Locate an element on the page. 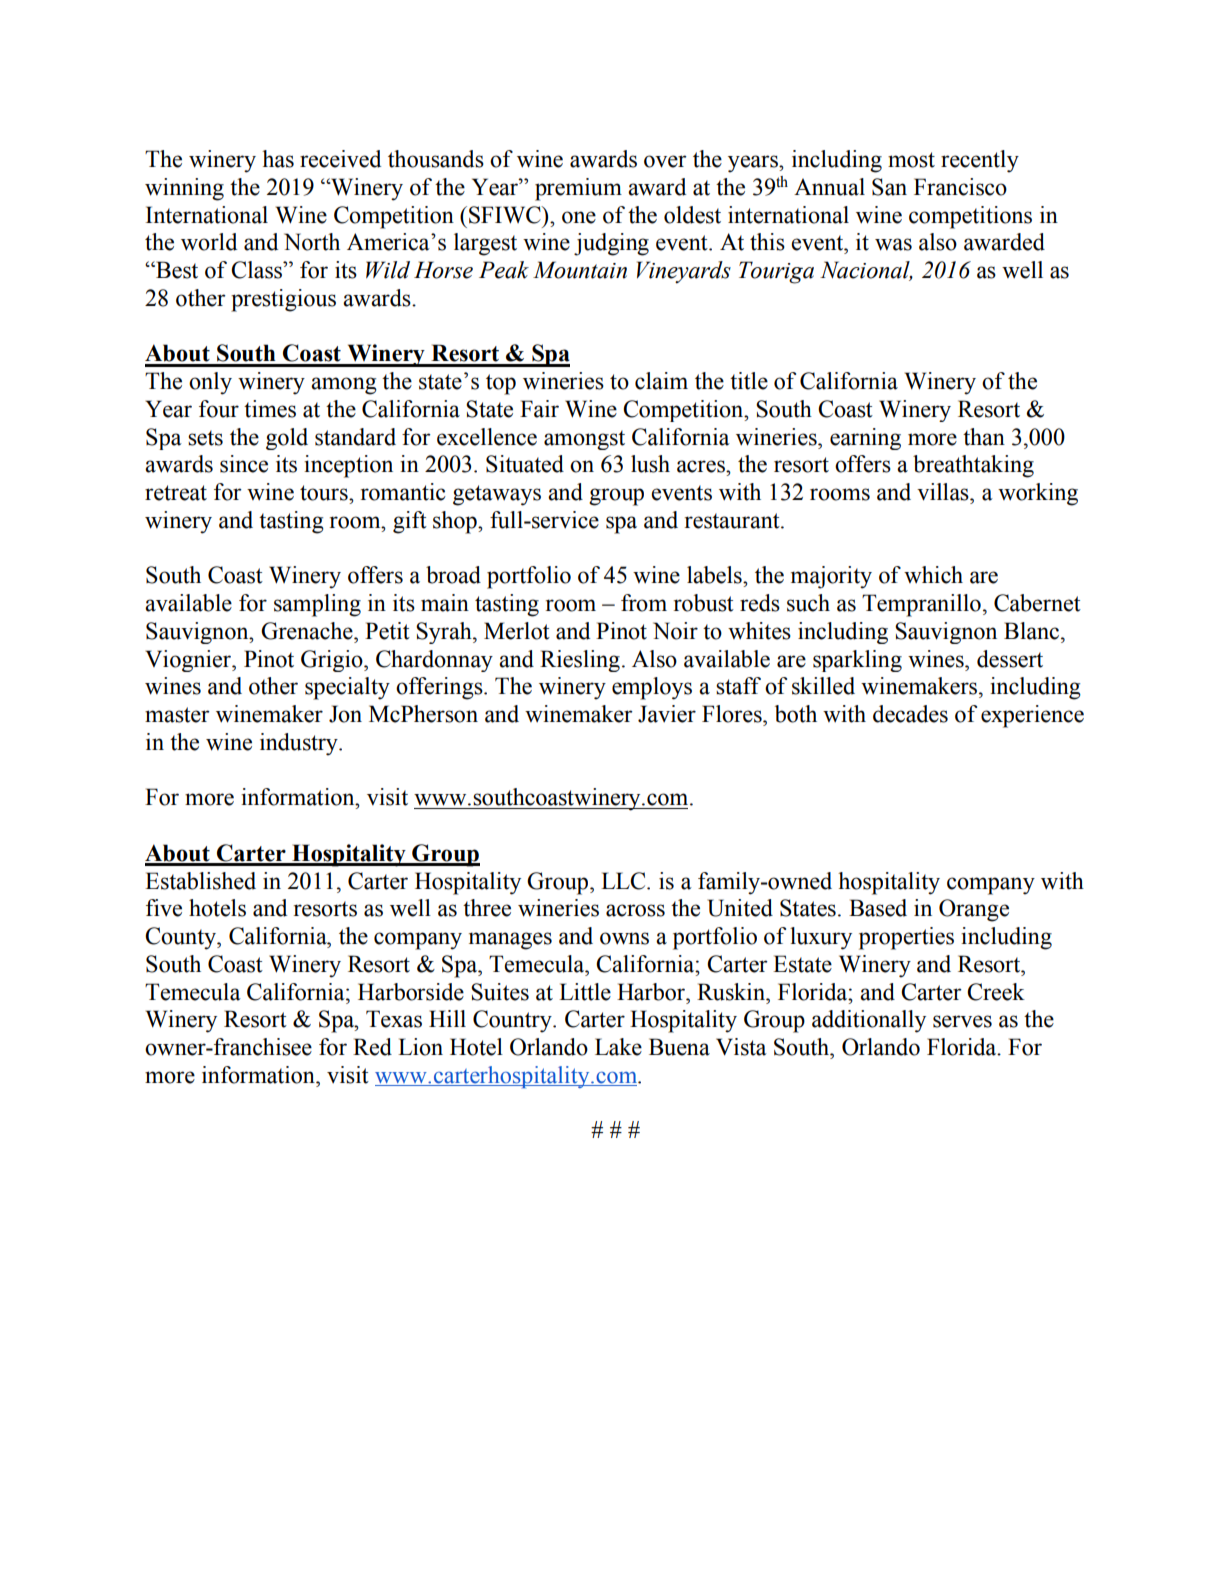  specialty is located at coordinates (347, 688).
